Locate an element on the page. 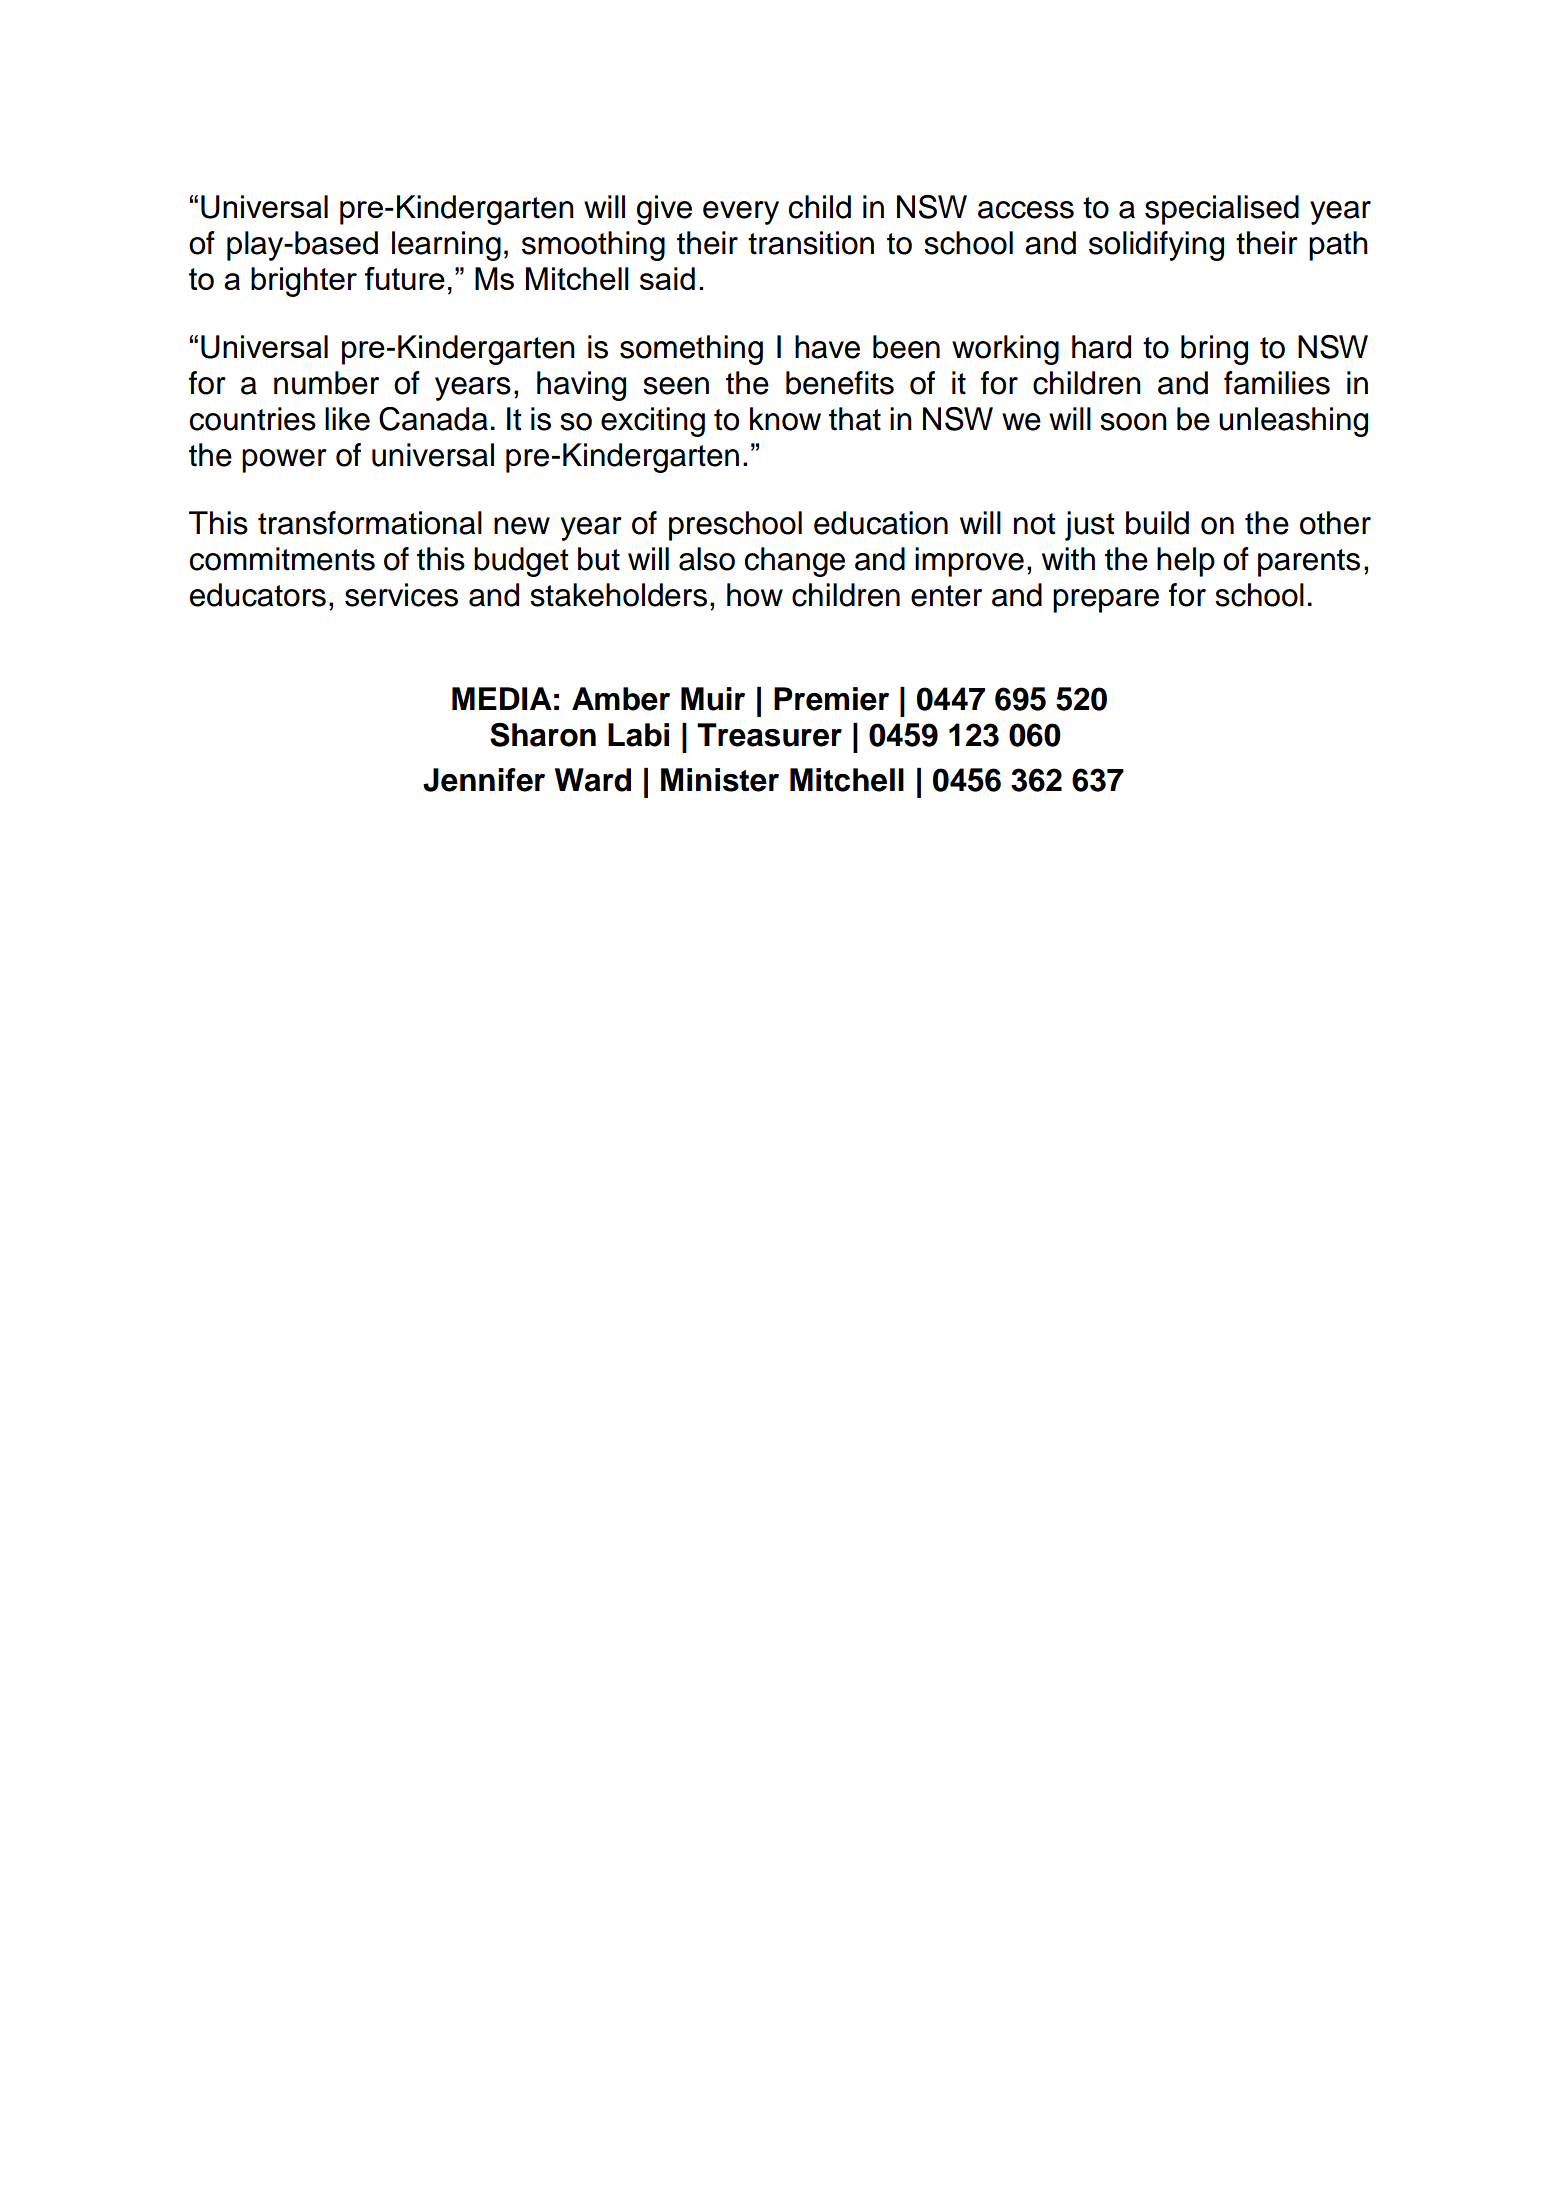 Image resolution: width=1559 pixels, height=2206 pixels. build is located at coordinates (1157, 523).
